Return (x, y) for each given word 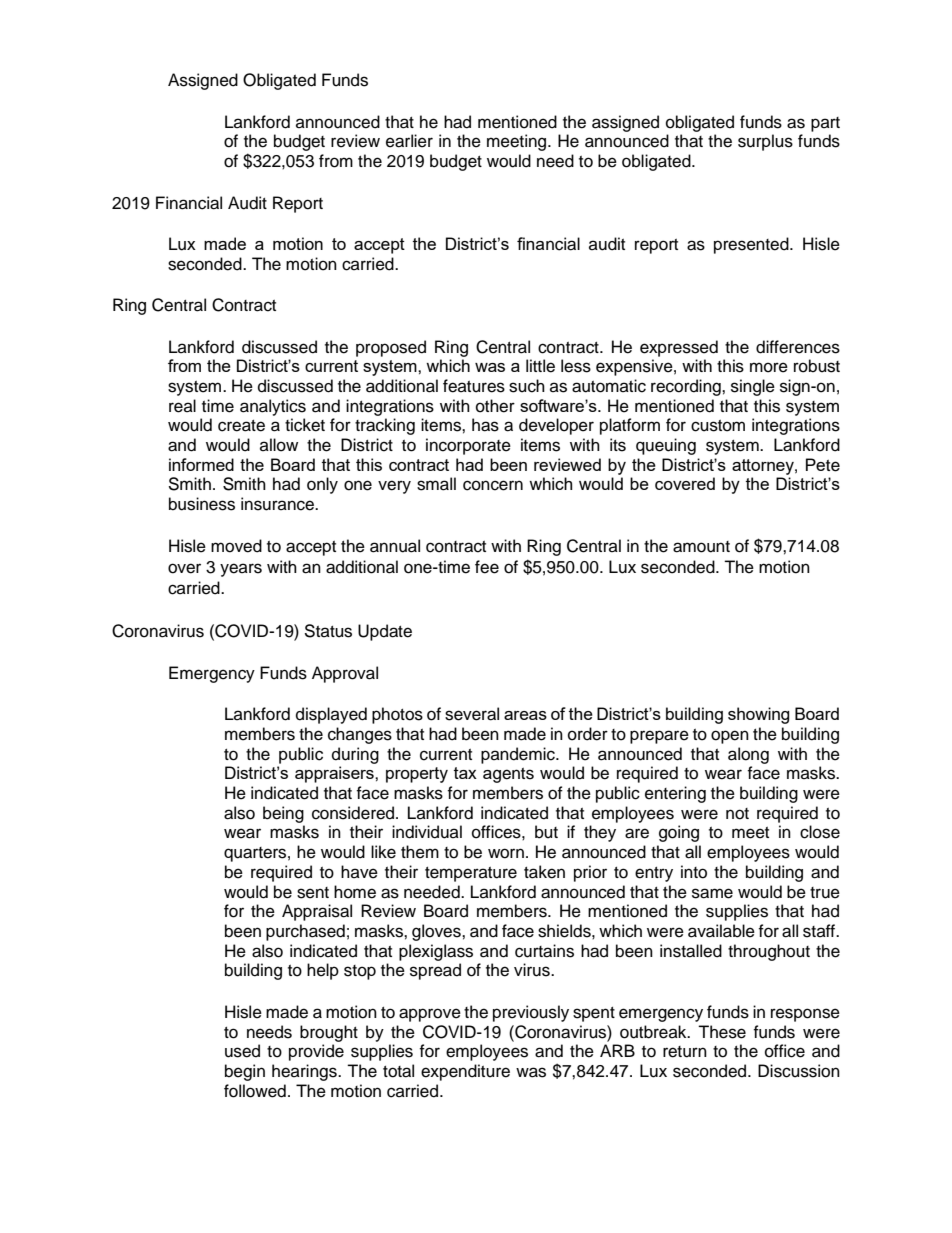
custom (718, 426)
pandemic (519, 755)
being (283, 814)
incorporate (468, 446)
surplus (765, 142)
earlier (409, 141)
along (748, 755)
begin (245, 1072)
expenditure (465, 1072)
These (722, 1032)
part (825, 124)
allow (279, 445)
